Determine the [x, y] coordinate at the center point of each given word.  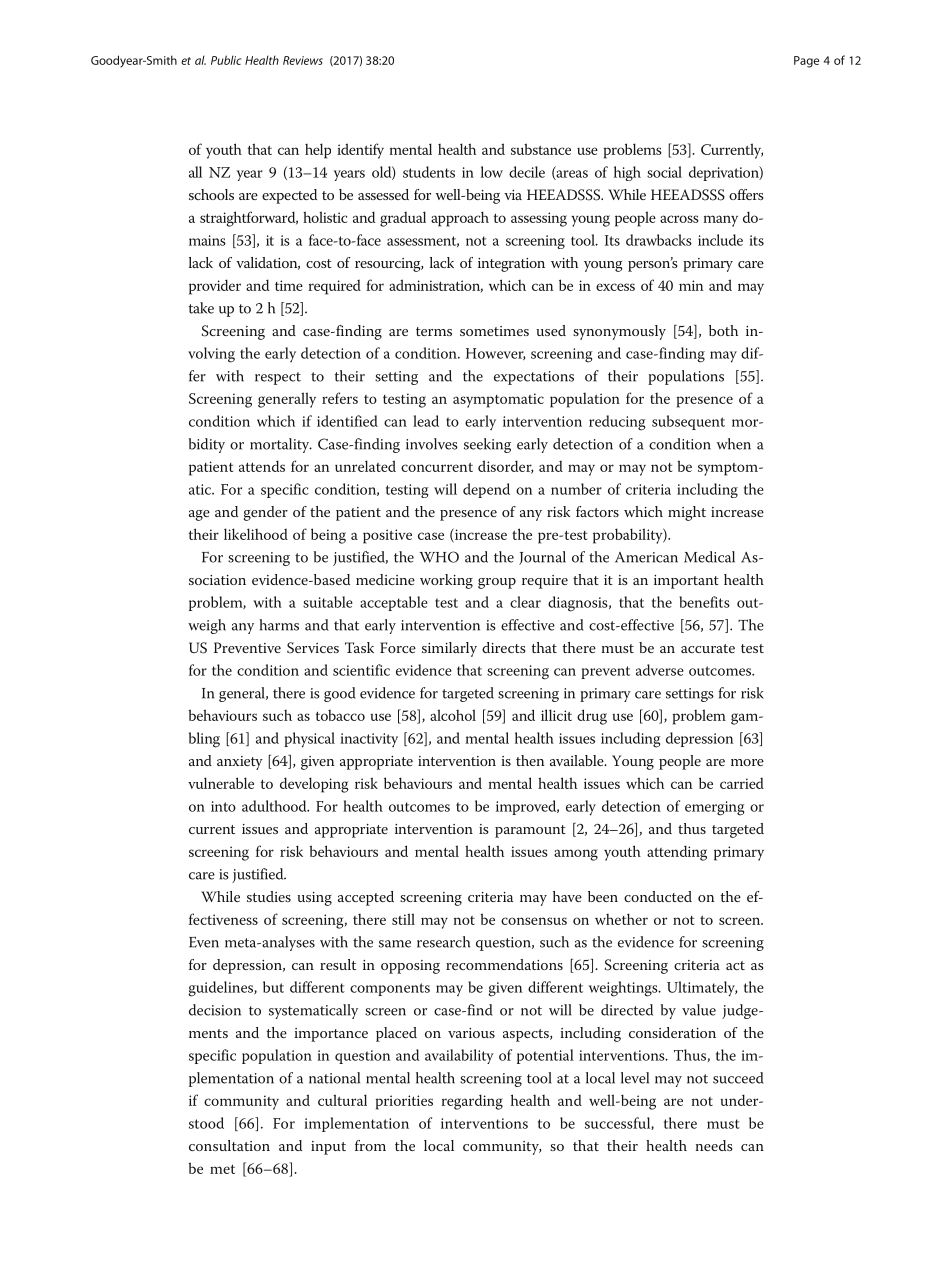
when [734, 444]
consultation [229, 1145]
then [530, 760]
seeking [487, 445]
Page [806, 62]
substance [541, 149]
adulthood [275, 806]
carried [742, 783]
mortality [281, 445]
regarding [472, 1102]
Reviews [303, 60]
